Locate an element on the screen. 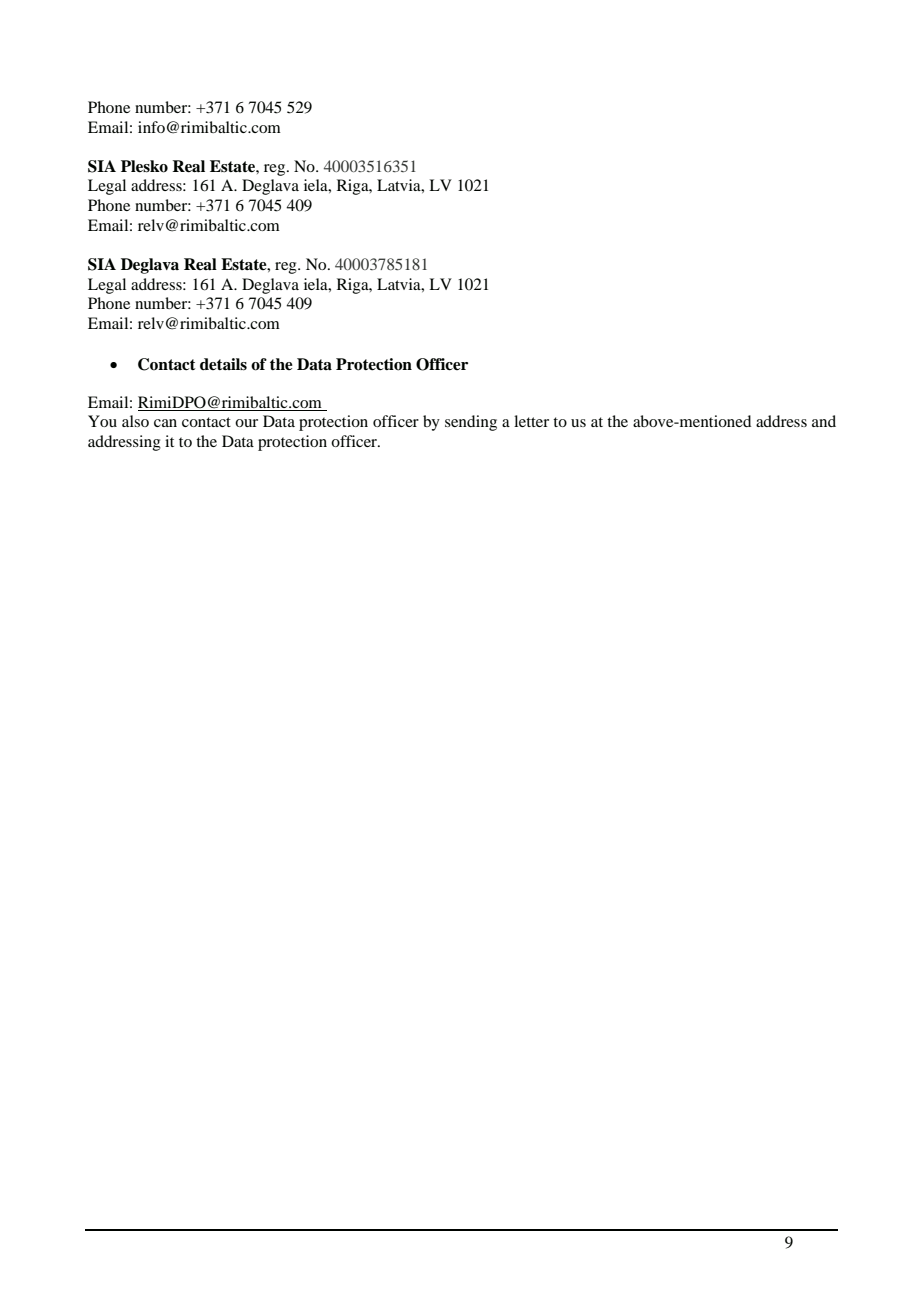 The height and width of the screenshot is (1307, 924). our is located at coordinates (246, 423).
